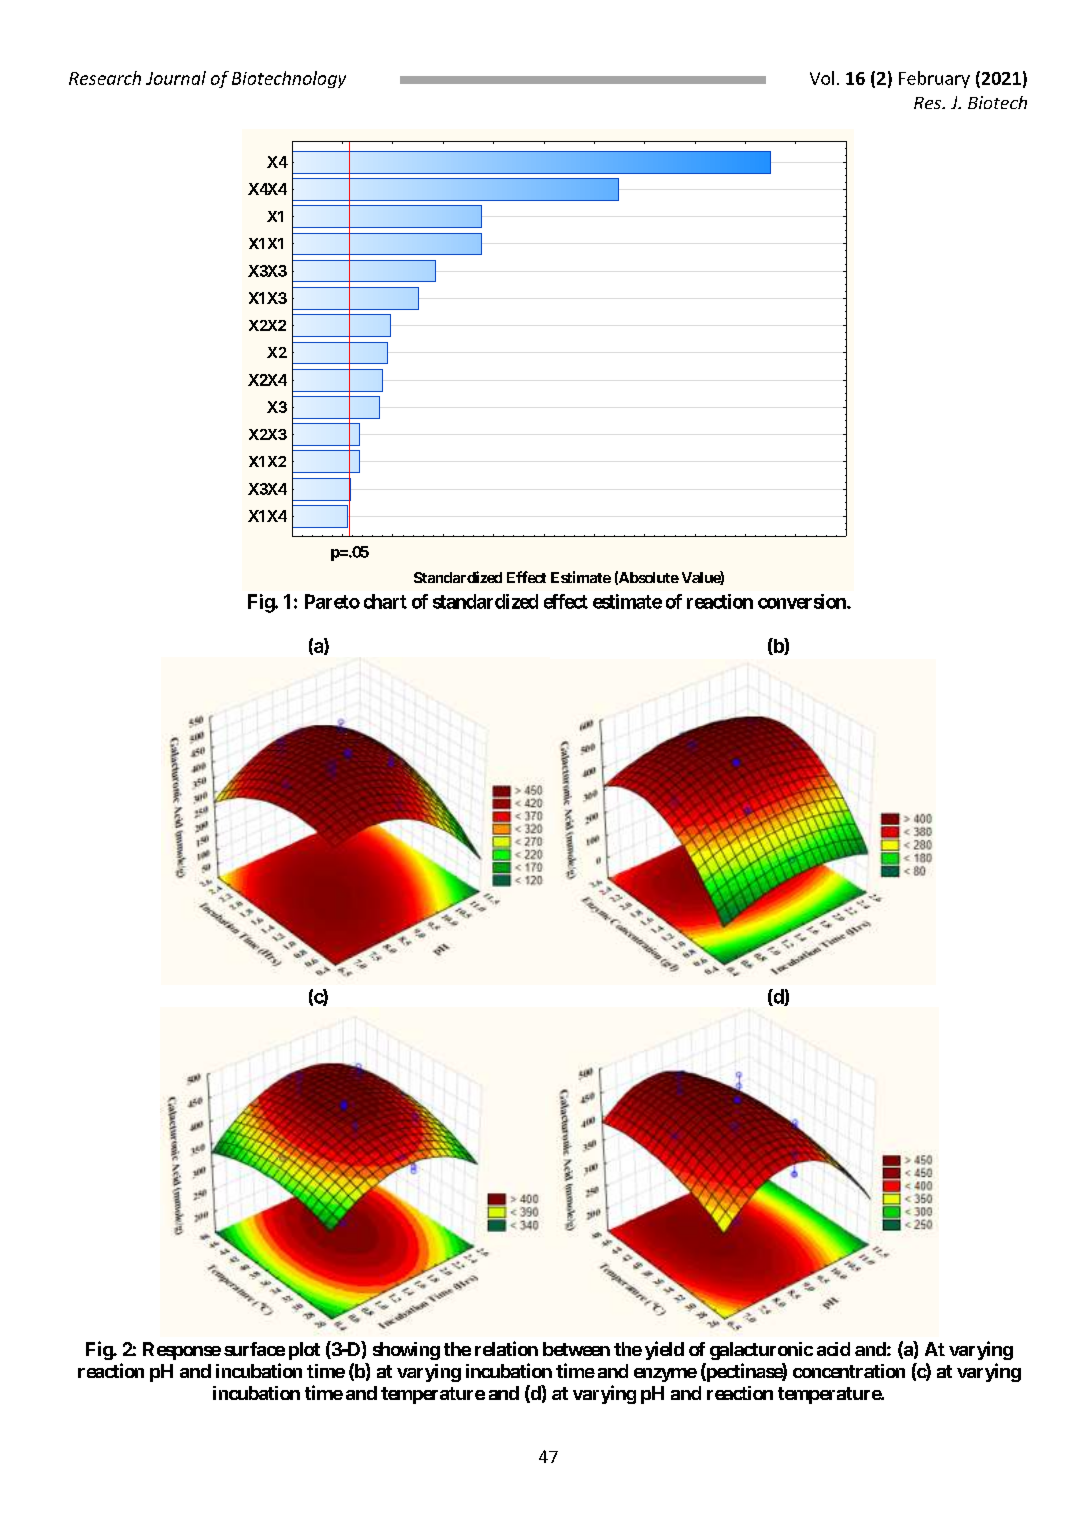  I want to click on chart, so click(385, 601).
